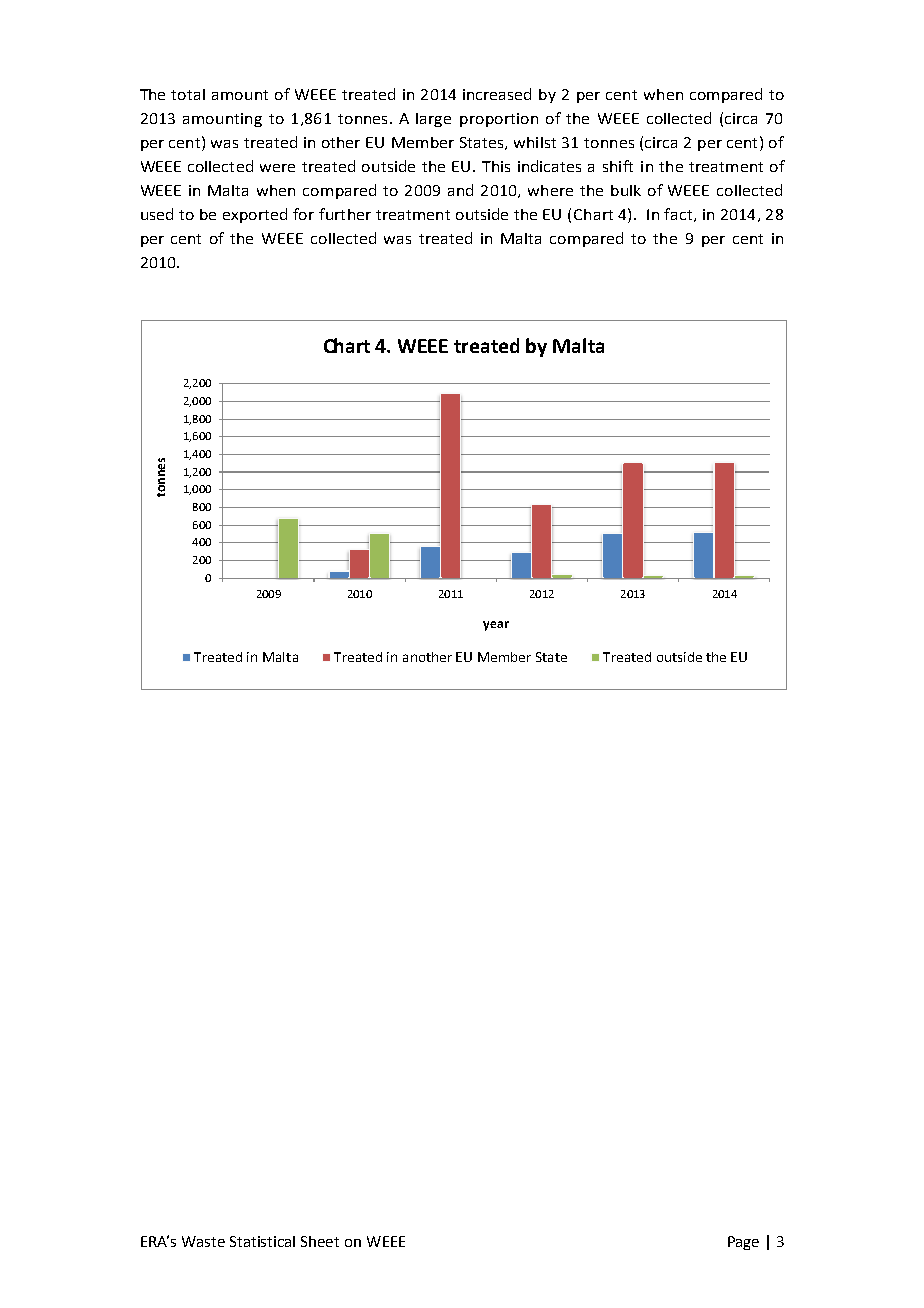  I want to click on and, so click(460, 190).
